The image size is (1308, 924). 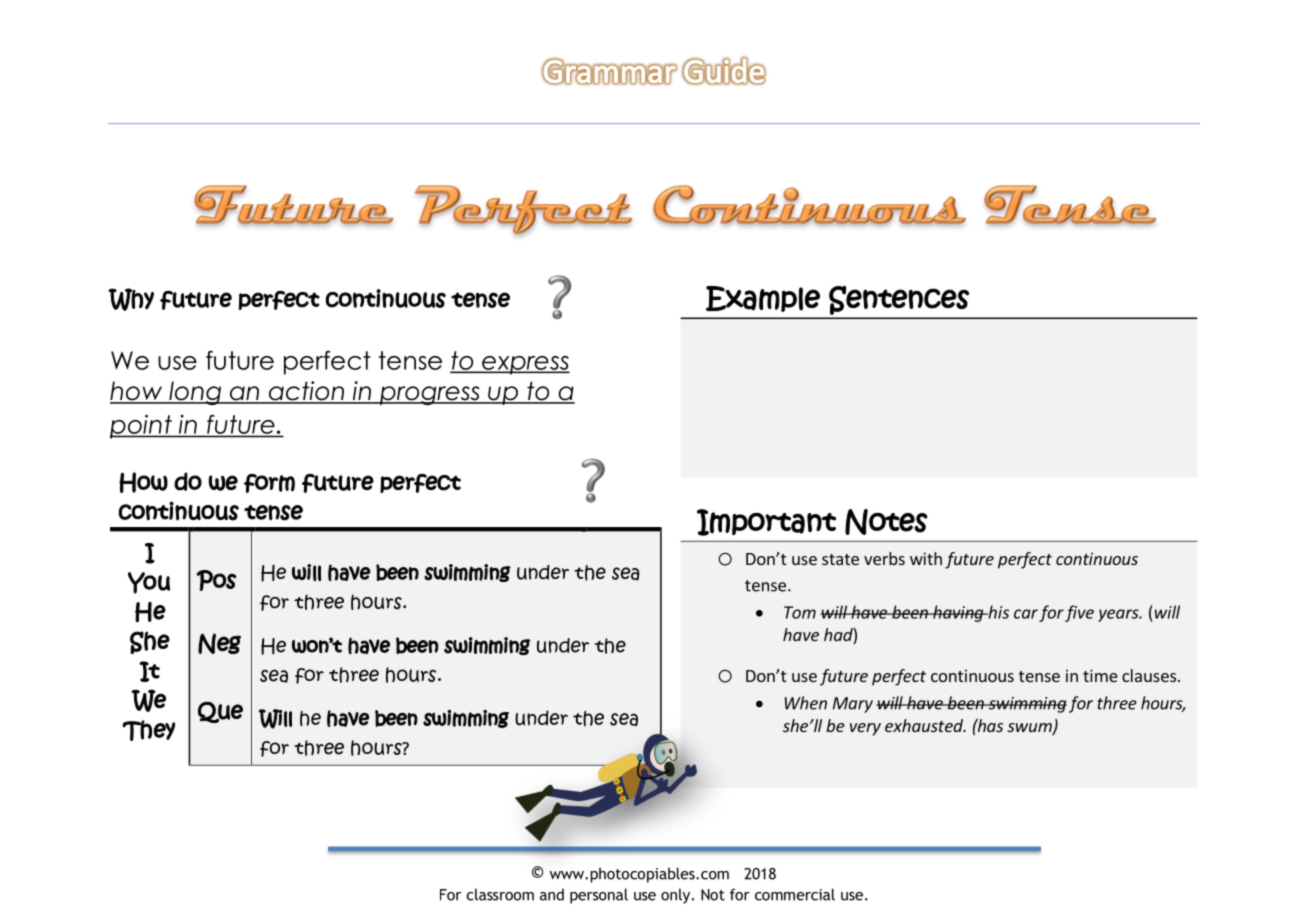 What do you see at coordinates (806, 703) in the screenshot?
I see `When` at bounding box center [806, 703].
